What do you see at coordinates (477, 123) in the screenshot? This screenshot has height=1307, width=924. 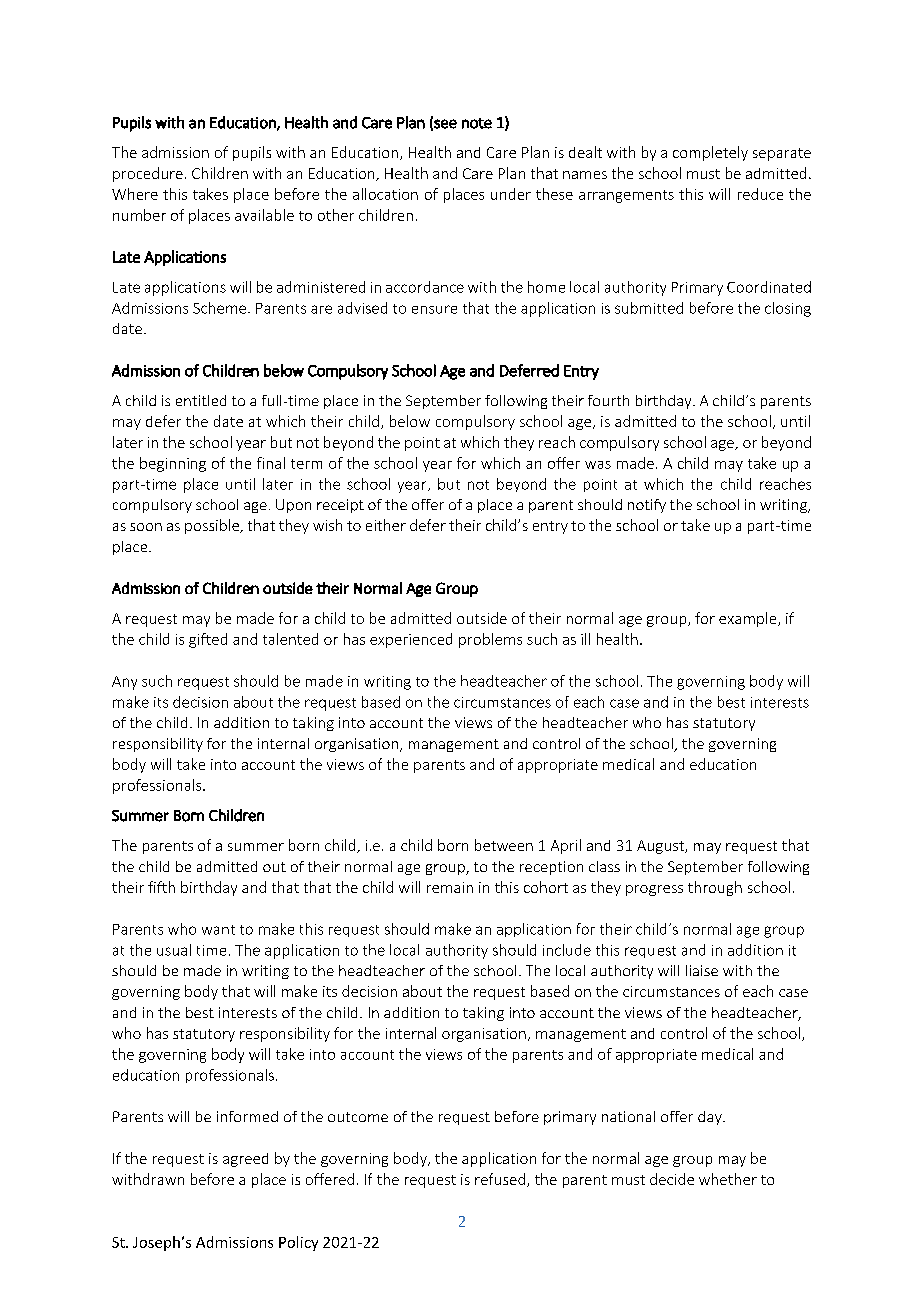 I see `note` at bounding box center [477, 123].
